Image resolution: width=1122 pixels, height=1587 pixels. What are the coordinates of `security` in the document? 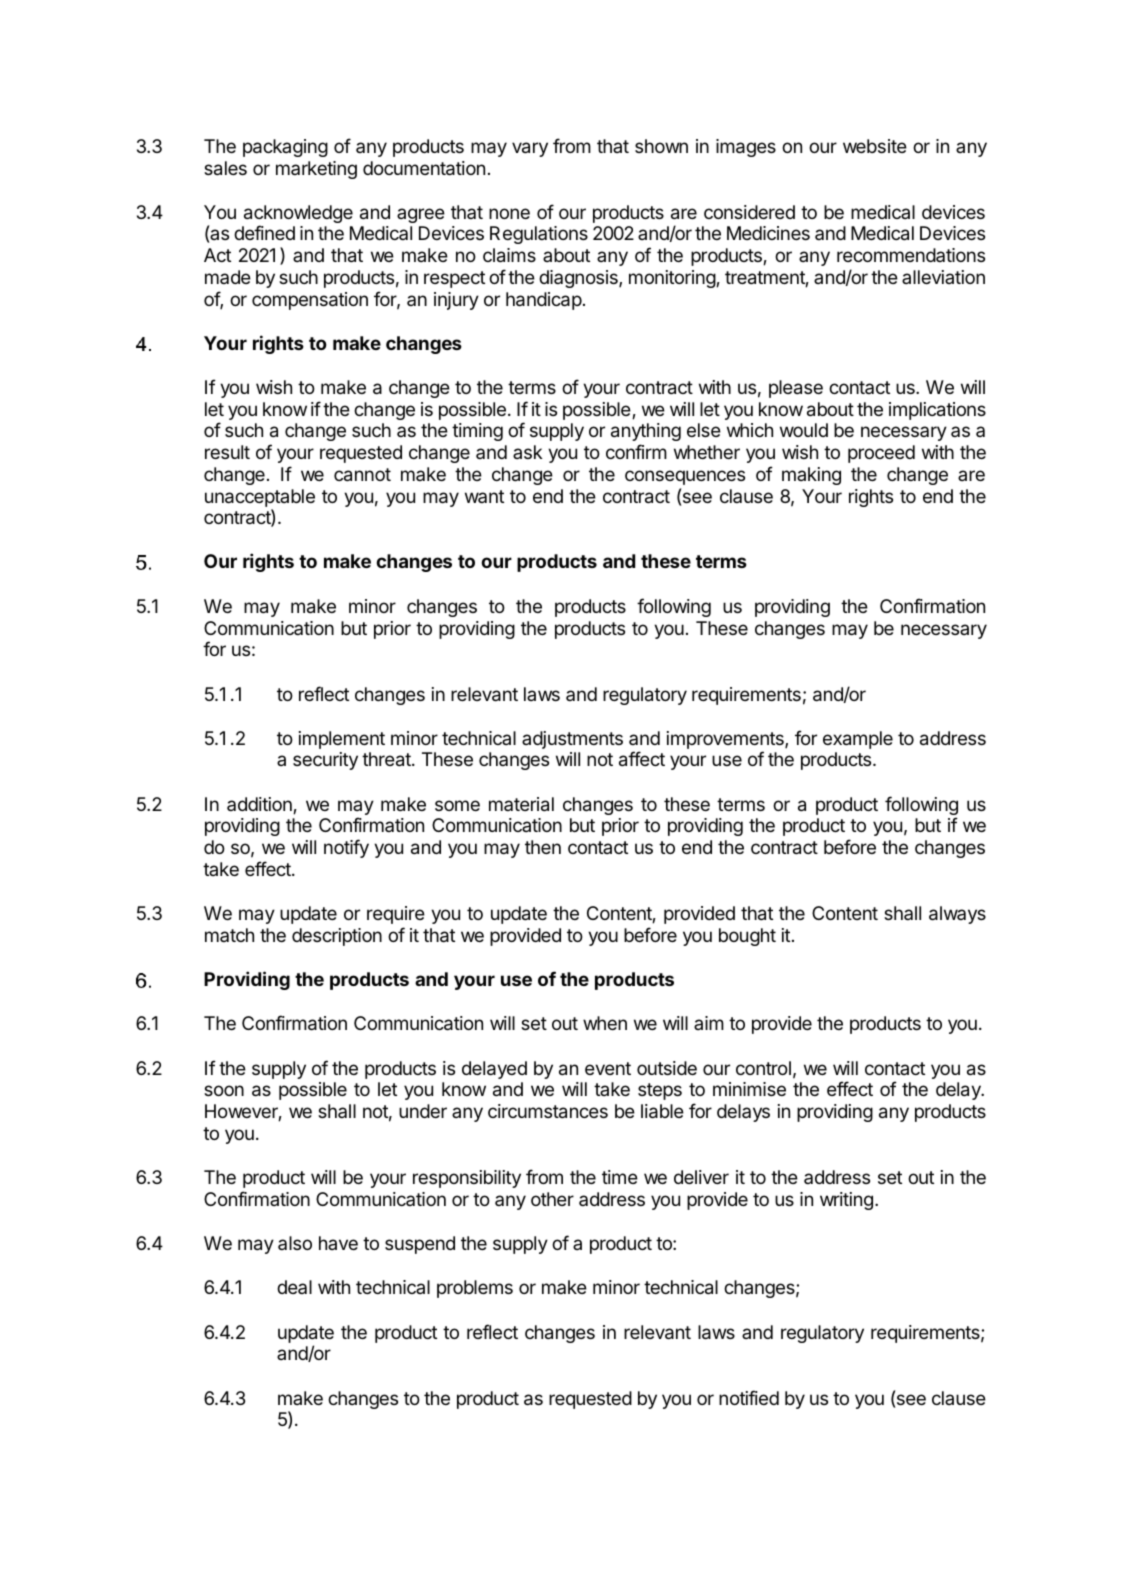 It's located at (325, 761).
